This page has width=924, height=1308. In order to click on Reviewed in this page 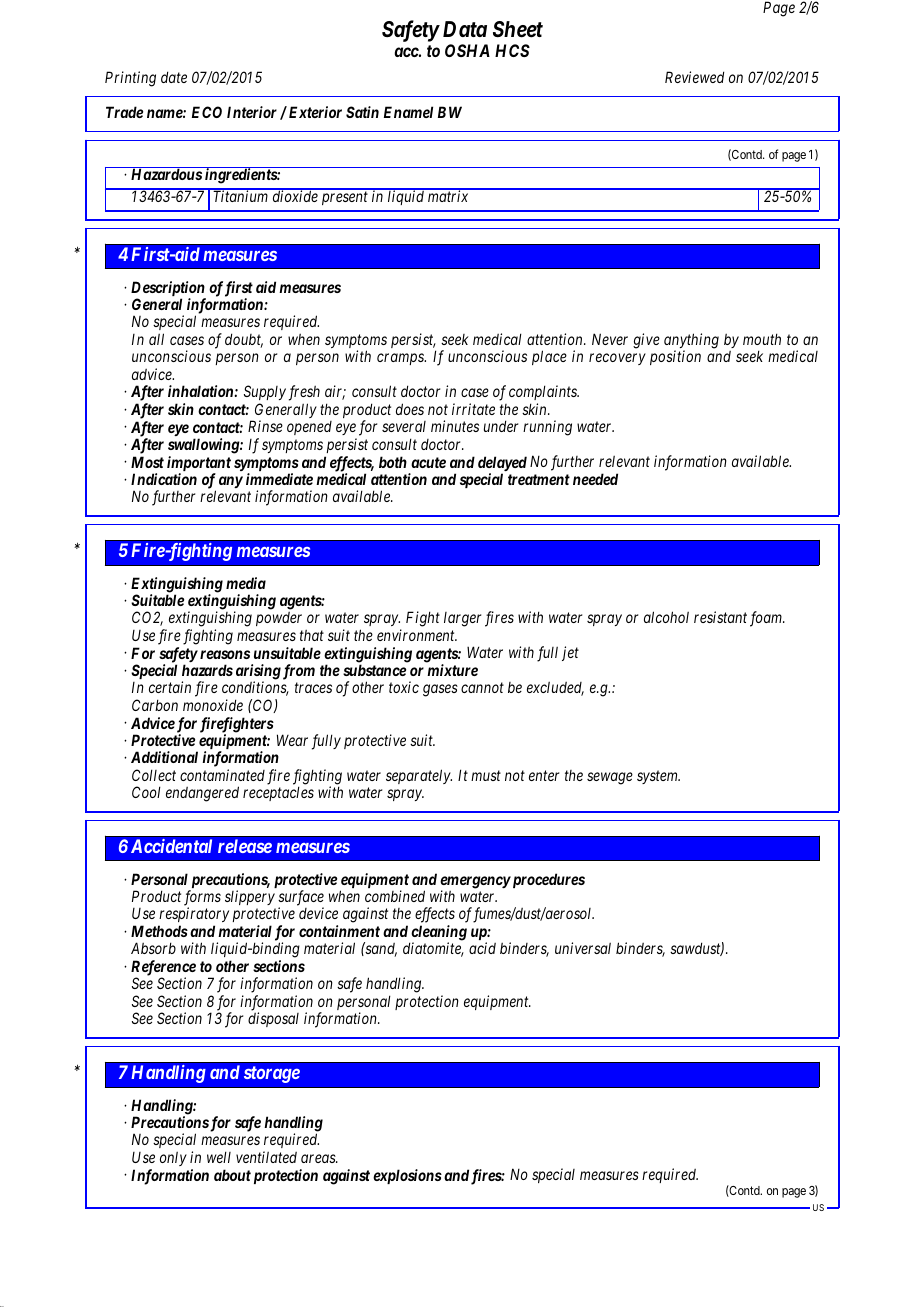, I will do `click(694, 77)`.
